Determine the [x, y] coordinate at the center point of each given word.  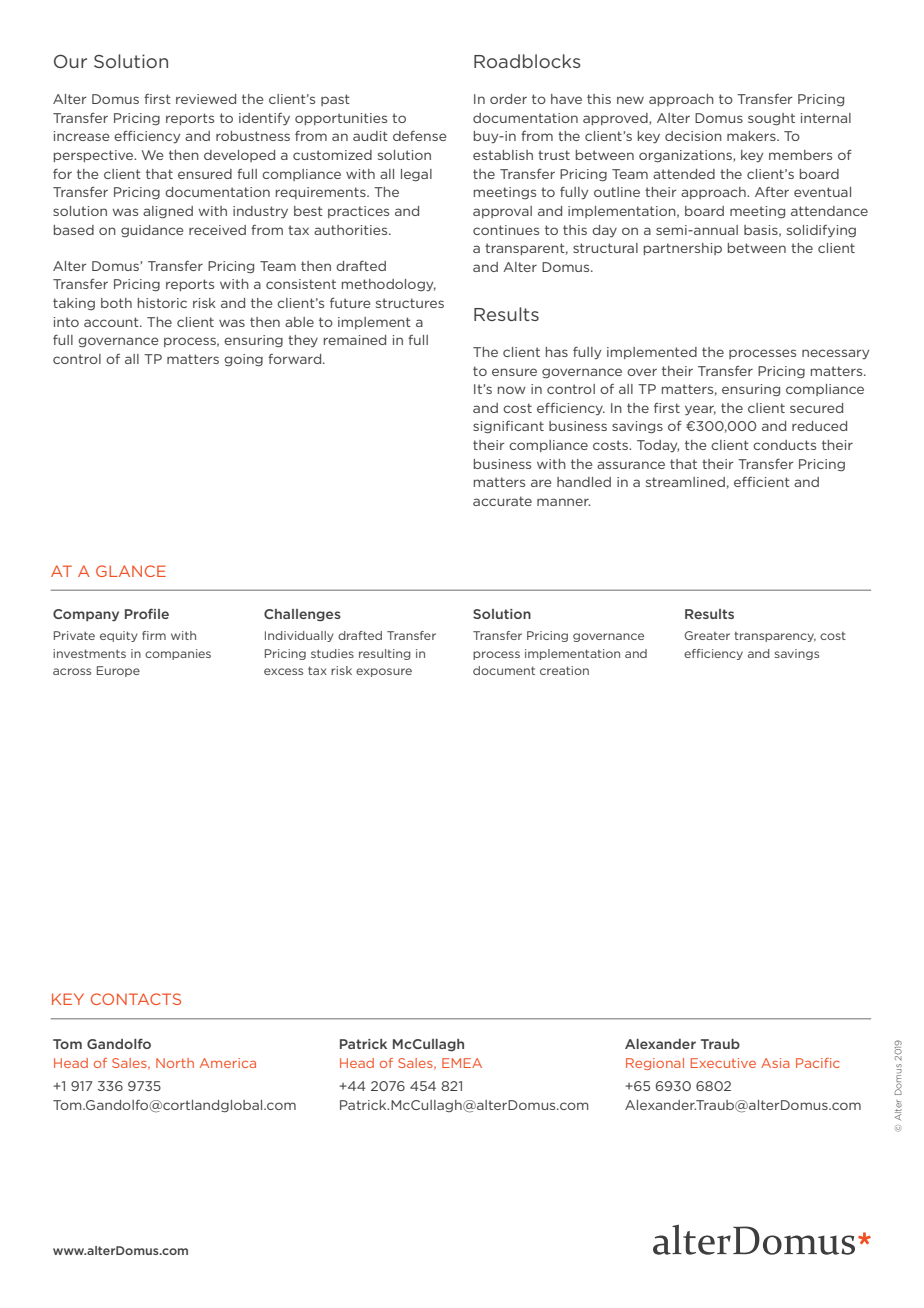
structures [410, 303]
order [508, 99]
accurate [502, 501]
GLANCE [131, 571]
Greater [707, 635]
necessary [835, 354]
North [175, 1063]
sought [771, 119]
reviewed [206, 99]
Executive [723, 1063]
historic [162, 303]
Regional [655, 1064]
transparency [775, 637]
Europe [118, 671]
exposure [384, 672]
